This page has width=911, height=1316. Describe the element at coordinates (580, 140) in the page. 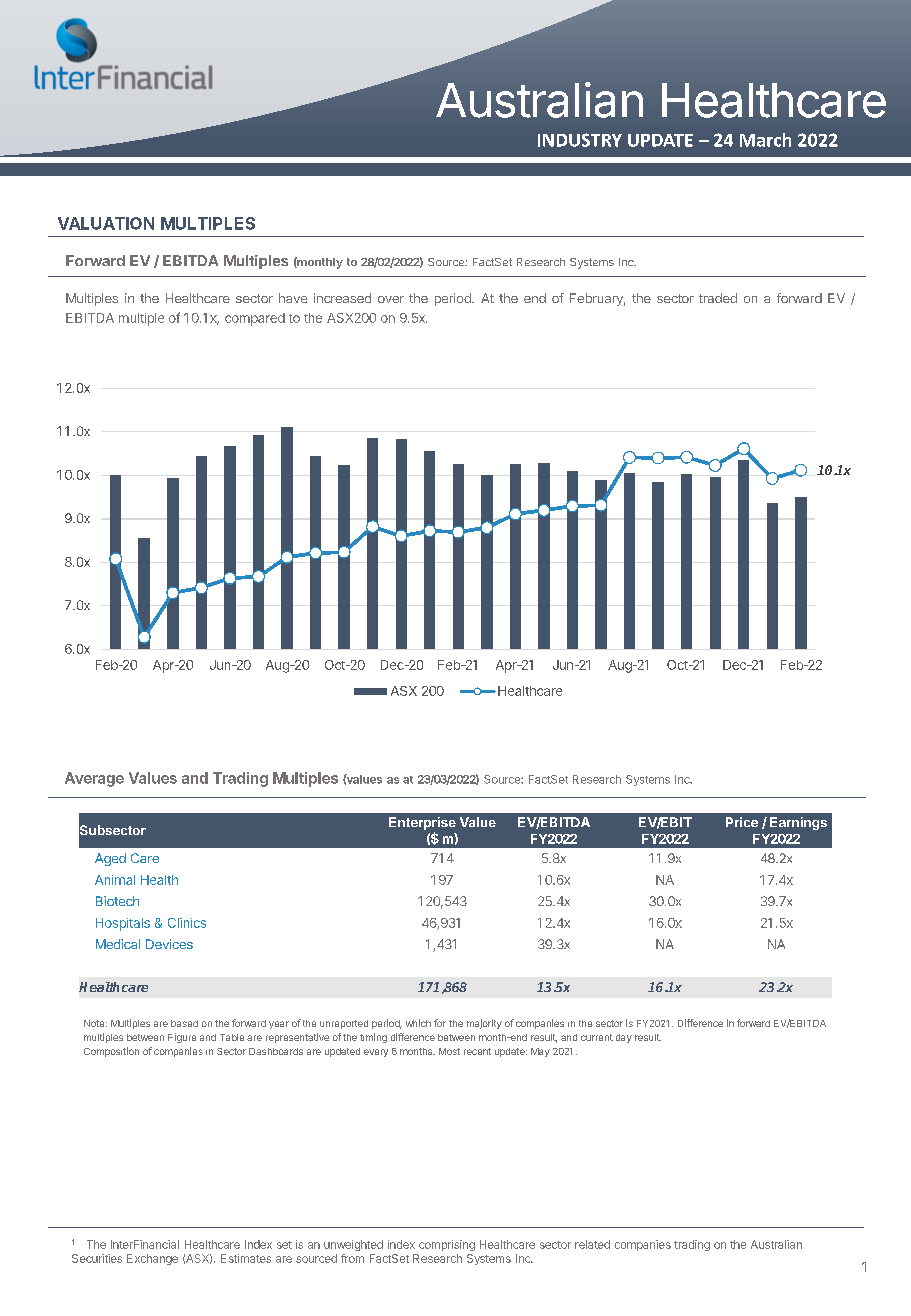

I see `INDUSTRY` at that location.
